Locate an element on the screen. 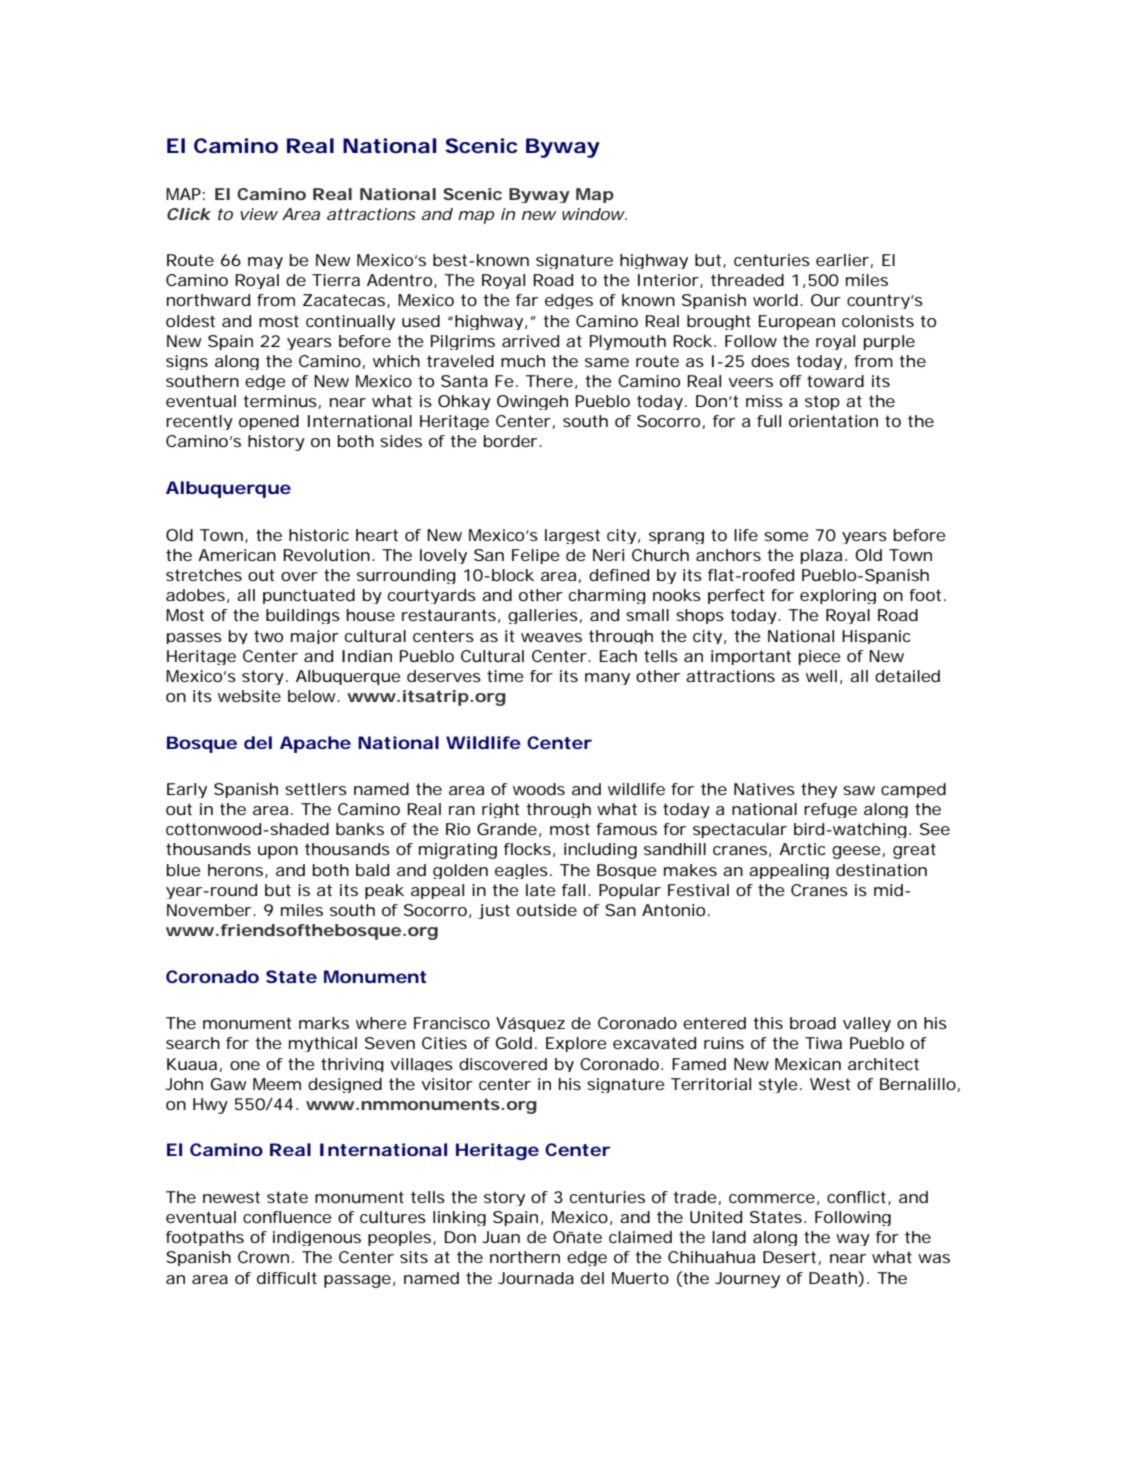 This screenshot has height=1460, width=1128. world is located at coordinates (777, 300).
